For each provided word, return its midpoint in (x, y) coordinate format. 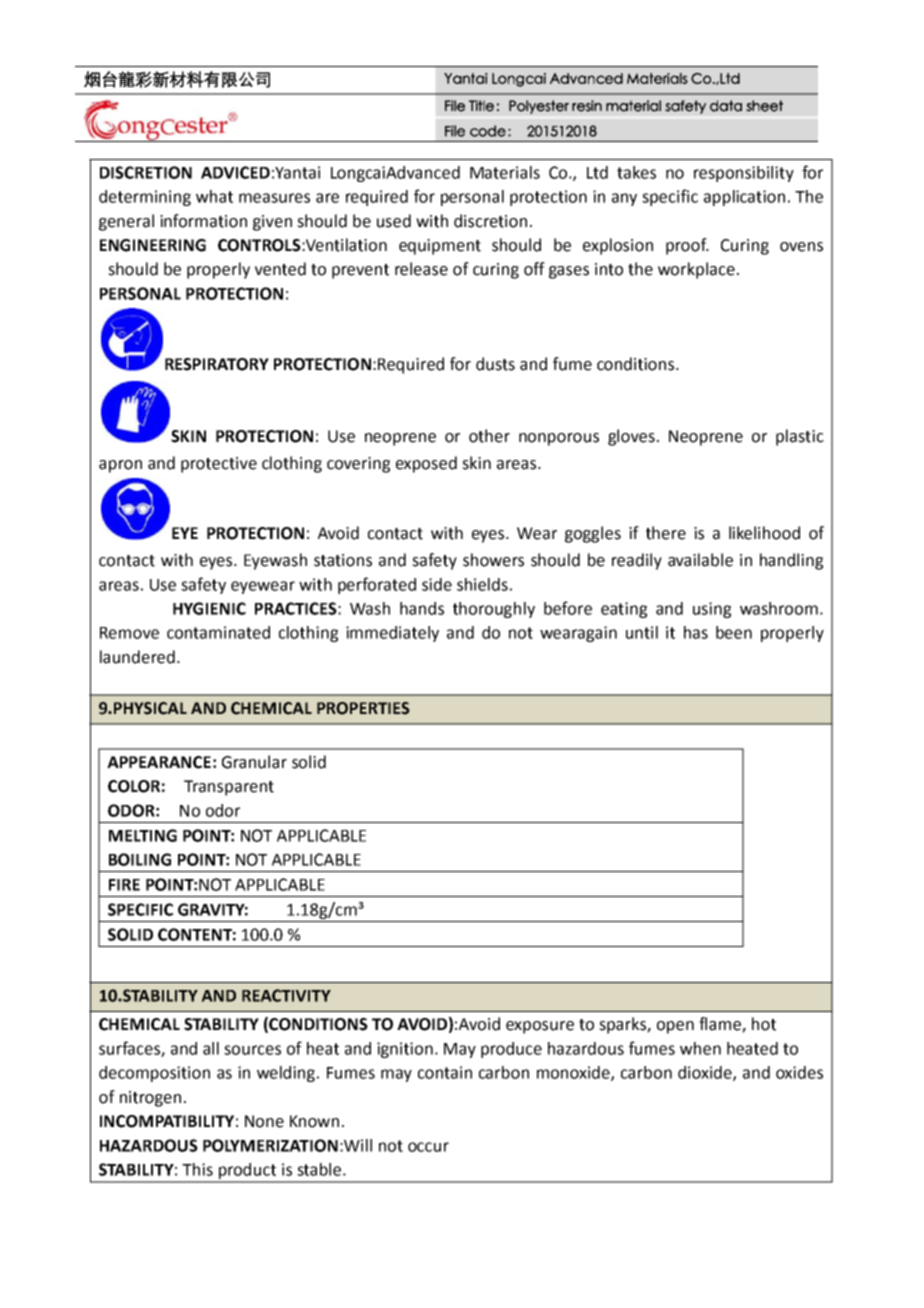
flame (721, 1025)
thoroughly (494, 610)
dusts (495, 364)
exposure (540, 1027)
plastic (800, 437)
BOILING (140, 859)
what (214, 196)
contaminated (218, 632)
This (197, 1169)
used (394, 221)
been (734, 632)
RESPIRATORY (217, 364)
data (726, 106)
